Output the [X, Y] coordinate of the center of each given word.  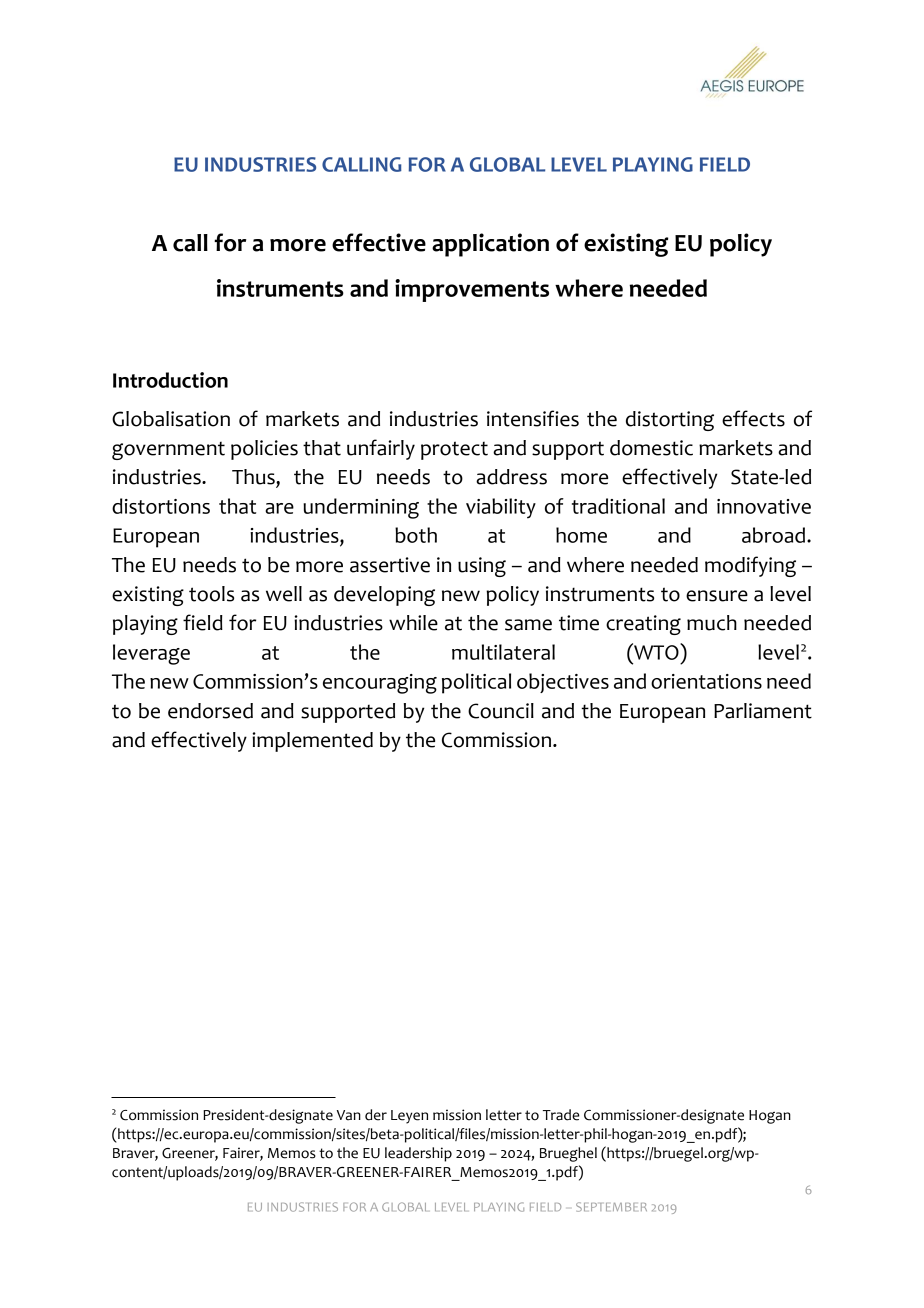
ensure [717, 596]
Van [349, 1115]
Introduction [170, 380]
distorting [670, 421]
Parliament [763, 711]
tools [211, 594]
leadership [418, 1154]
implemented [312, 742]
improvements [472, 290]
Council [501, 711]
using [482, 567]
